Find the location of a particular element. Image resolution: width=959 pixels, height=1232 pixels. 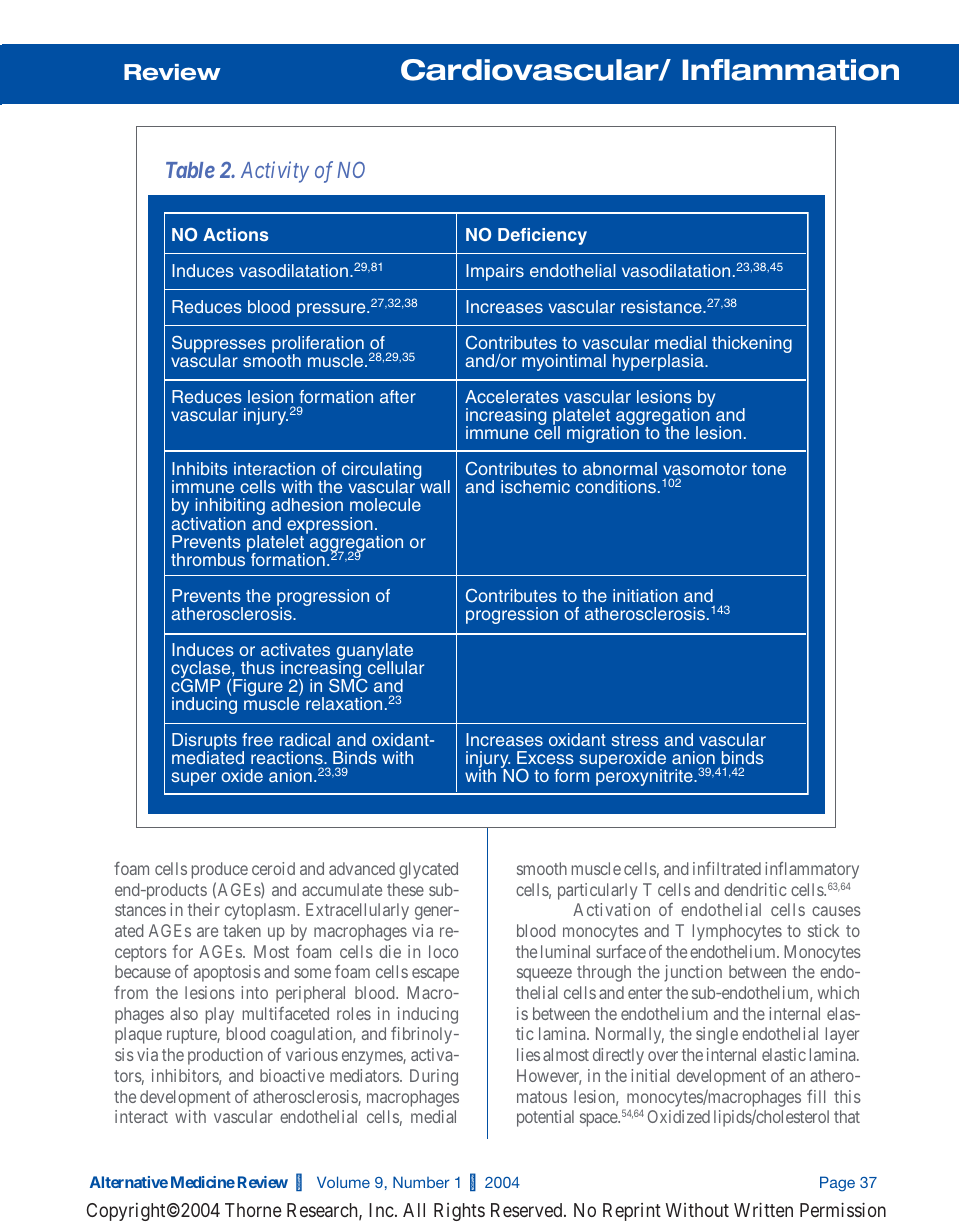

Table is located at coordinates (190, 170).
